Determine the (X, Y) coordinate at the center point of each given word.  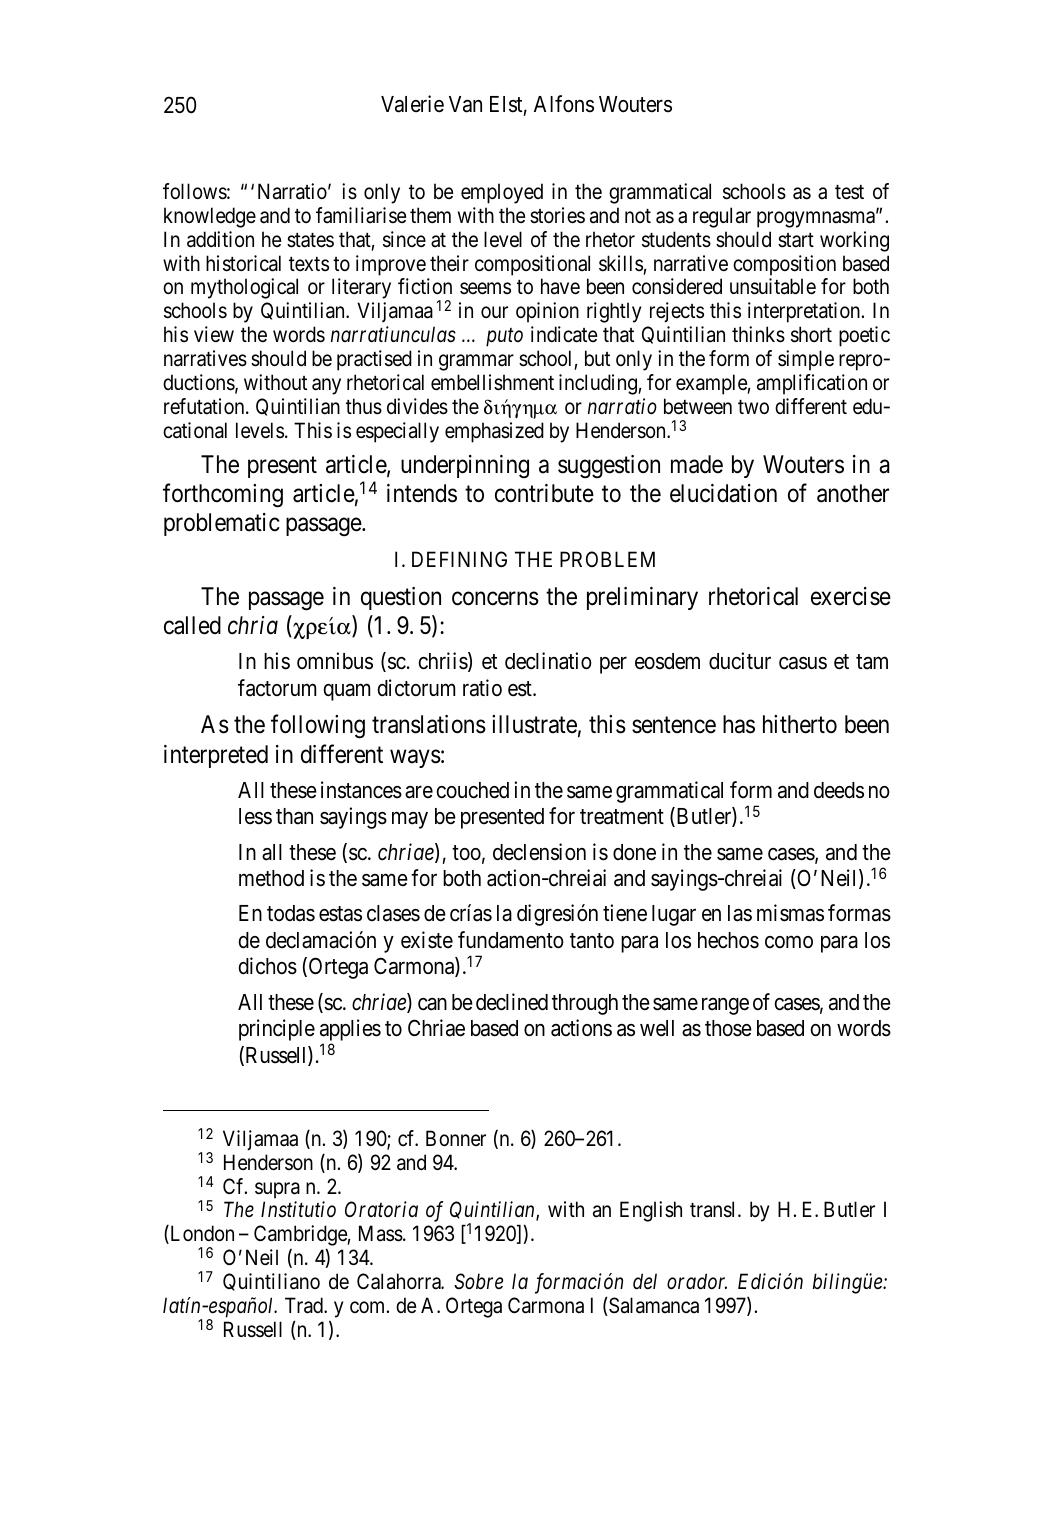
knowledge (210, 217)
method (271, 878)
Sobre (478, 1281)
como (789, 942)
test (849, 192)
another (853, 493)
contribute (544, 493)
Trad (305, 1305)
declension (539, 852)
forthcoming (223, 496)
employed (502, 193)
